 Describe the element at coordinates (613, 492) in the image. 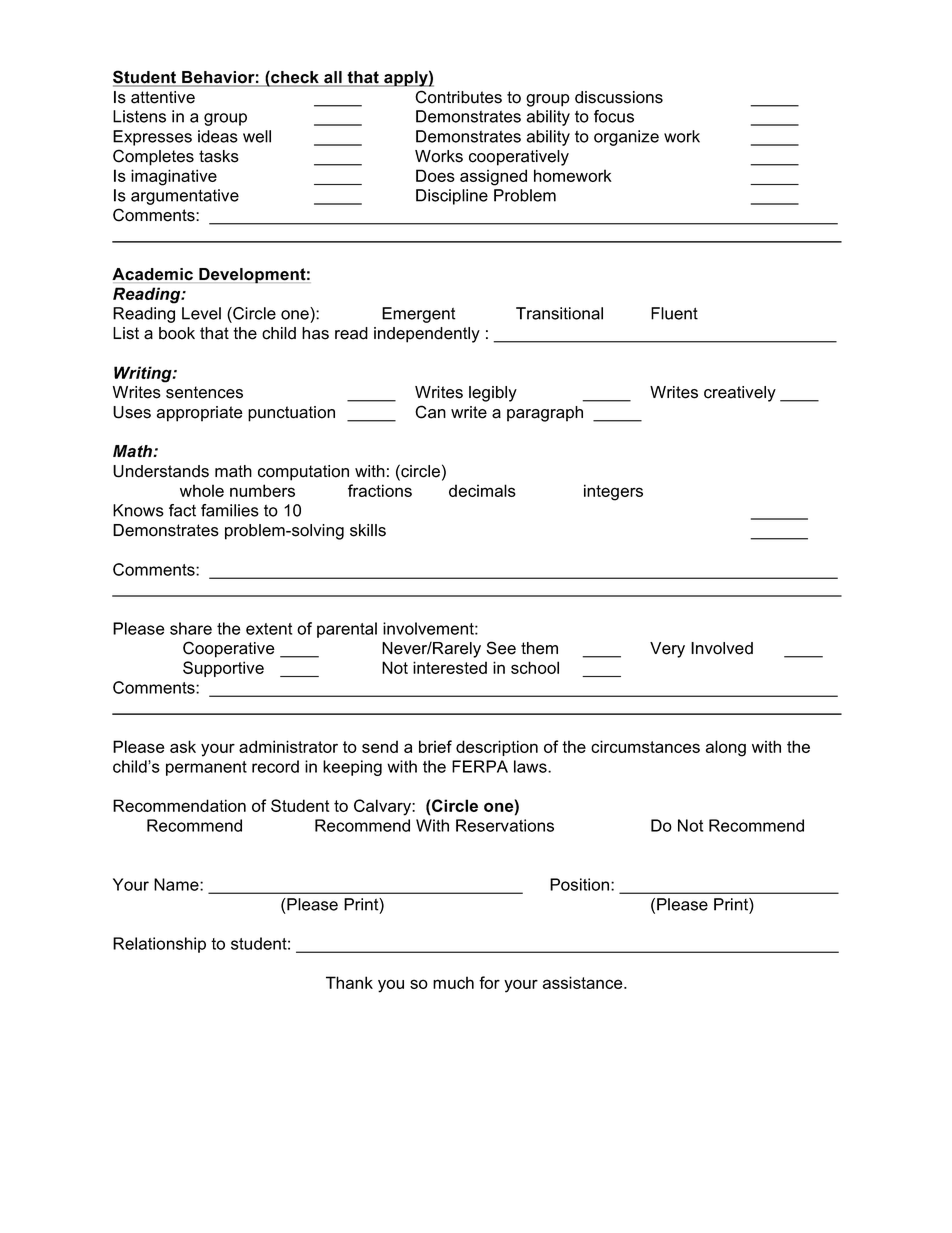

I see `integers` at that location.
